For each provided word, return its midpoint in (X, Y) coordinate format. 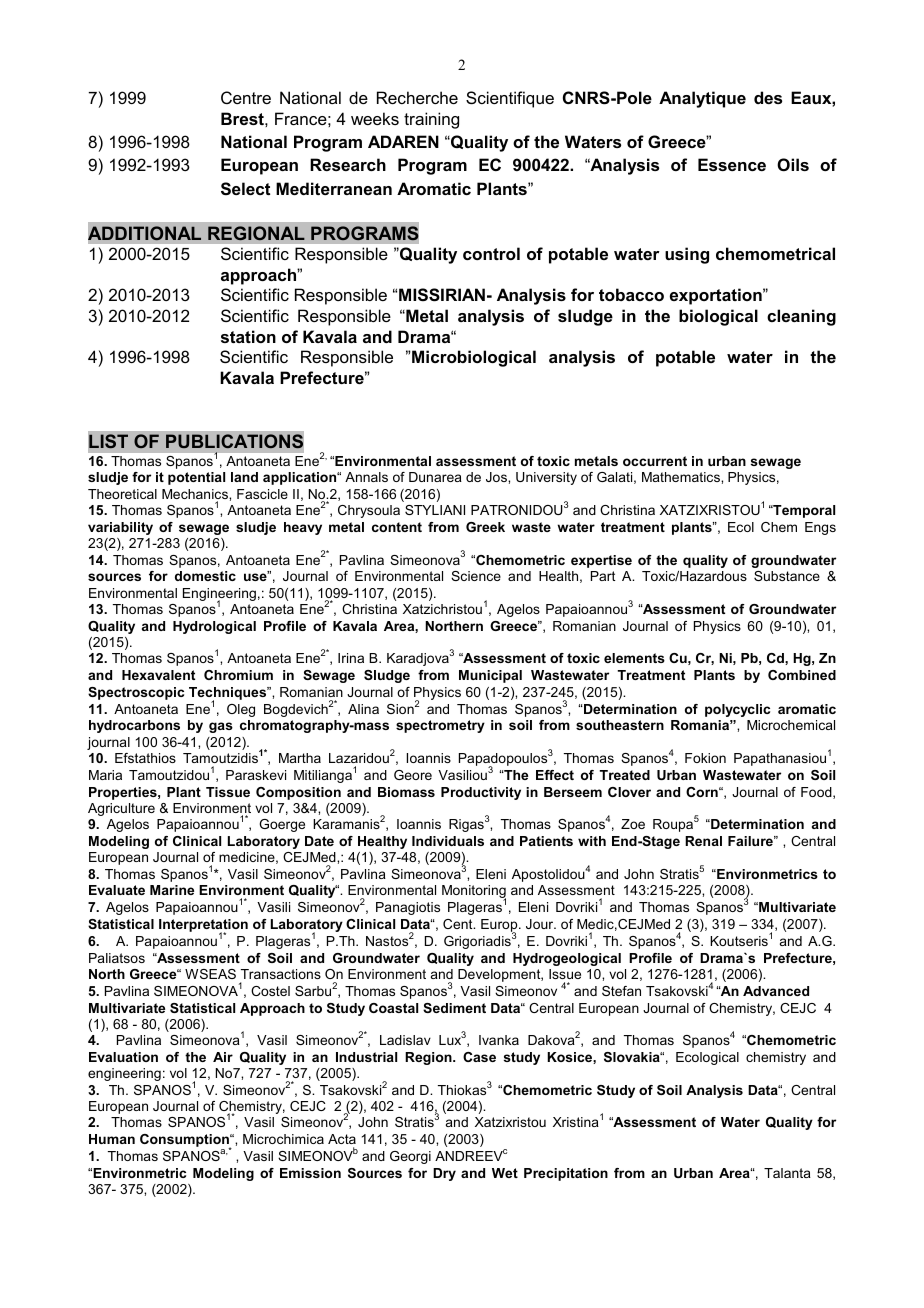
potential (196, 478)
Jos (497, 477)
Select (245, 189)
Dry (444, 1174)
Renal (703, 841)
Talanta (787, 1173)
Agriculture (121, 809)
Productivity (481, 793)
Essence (732, 164)
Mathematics (682, 477)
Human (112, 1139)
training (431, 120)
